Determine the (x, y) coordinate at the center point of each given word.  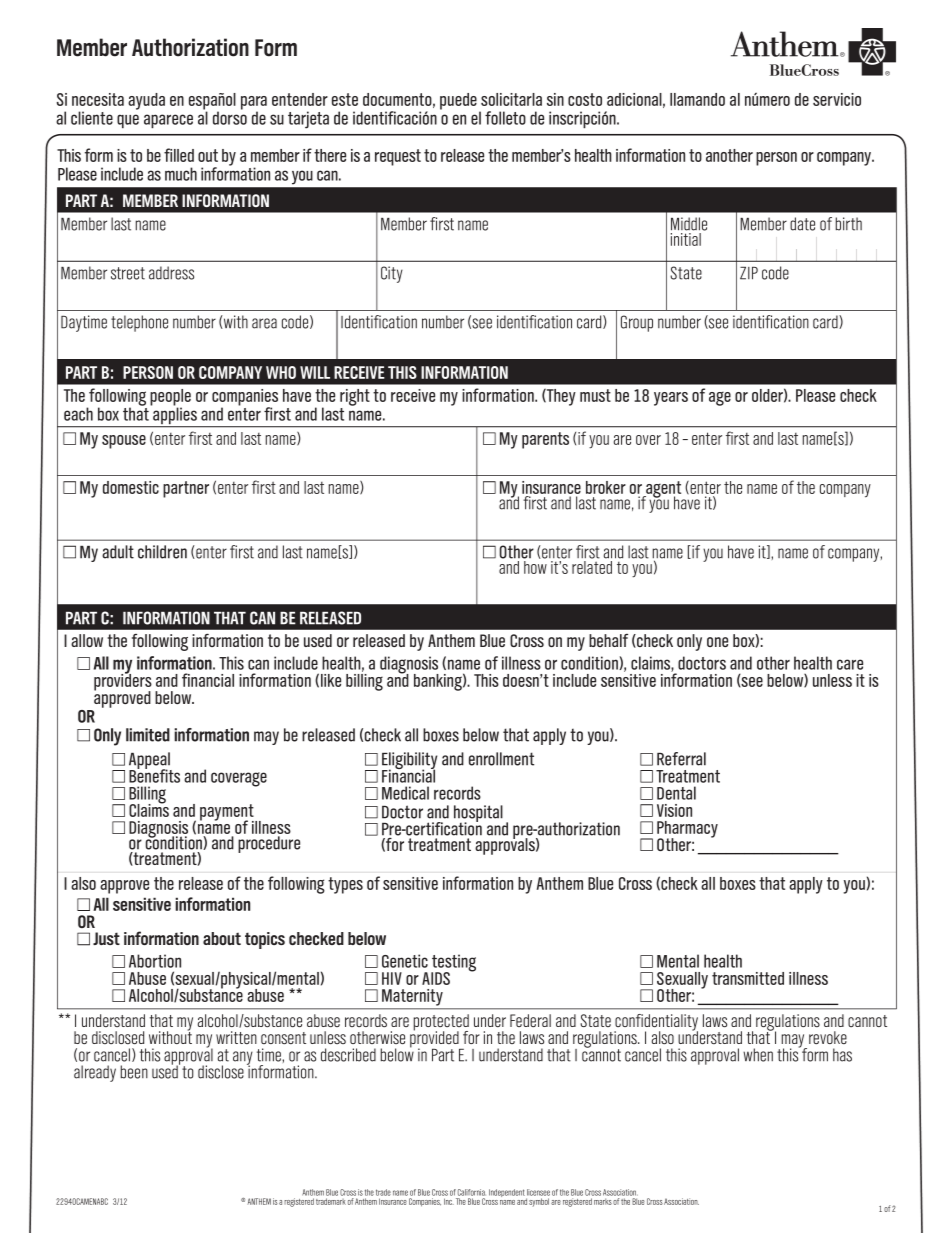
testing (453, 964)
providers (123, 682)
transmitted (748, 978)
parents (545, 440)
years (671, 399)
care (850, 664)
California (471, 1192)
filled (179, 155)
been (134, 1072)
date (802, 224)
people (170, 398)
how (535, 567)
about (222, 938)
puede (458, 101)
